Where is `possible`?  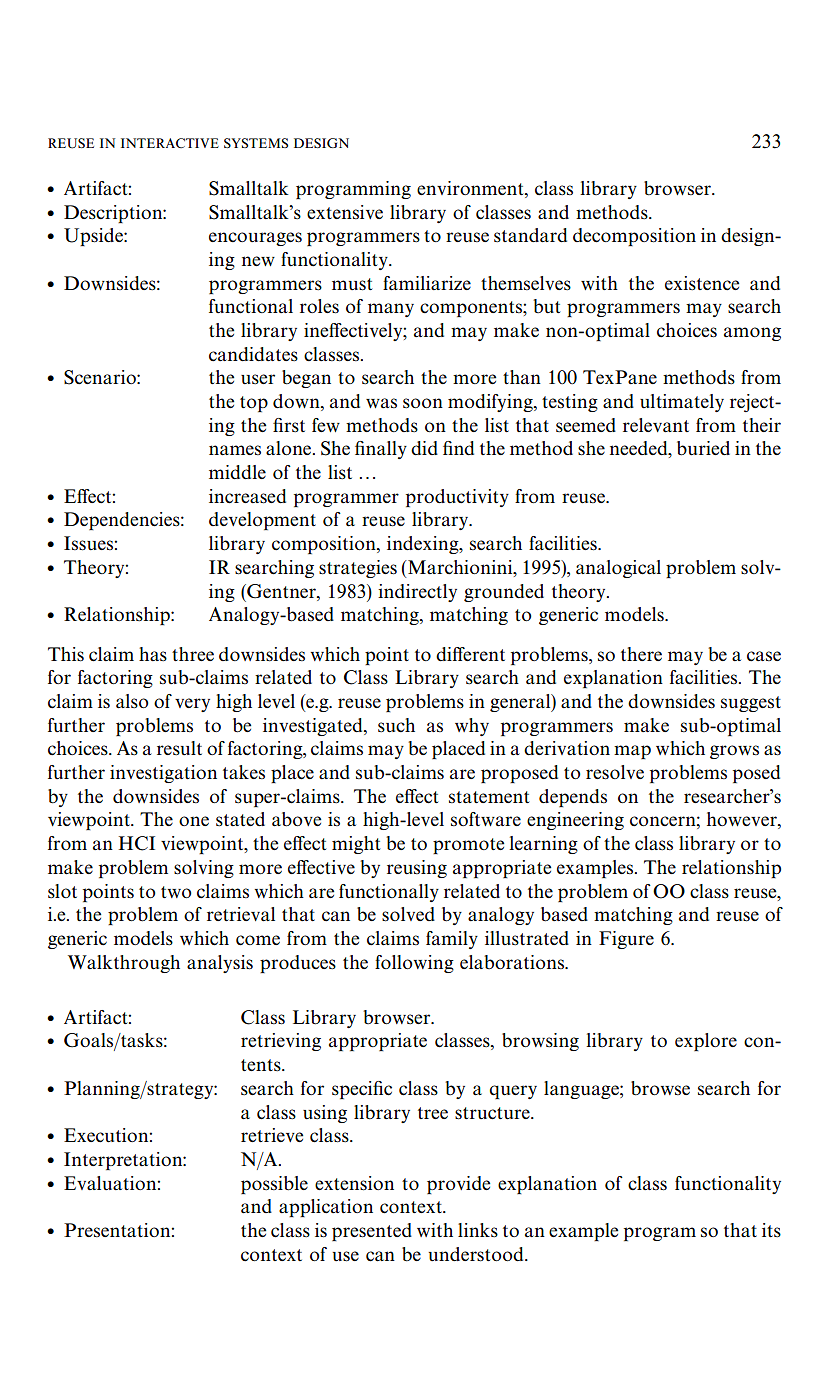 possible is located at coordinates (274, 1185).
